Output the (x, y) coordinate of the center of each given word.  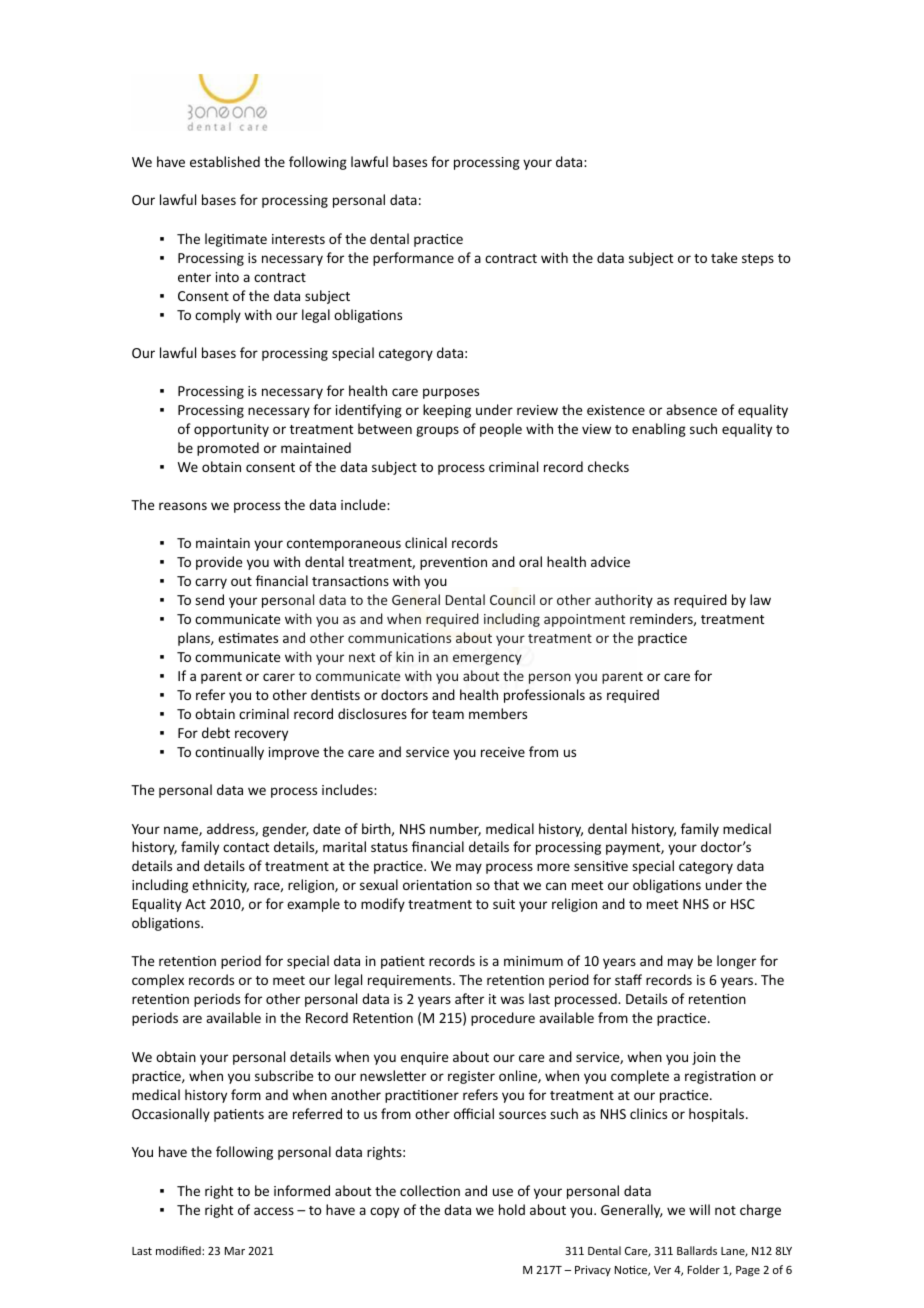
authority (624, 601)
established (225, 161)
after (469, 998)
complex (158, 981)
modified (179, 1250)
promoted (228, 449)
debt (216, 732)
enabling (659, 430)
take (724, 257)
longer (736, 962)
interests (298, 239)
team (448, 714)
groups (437, 431)
